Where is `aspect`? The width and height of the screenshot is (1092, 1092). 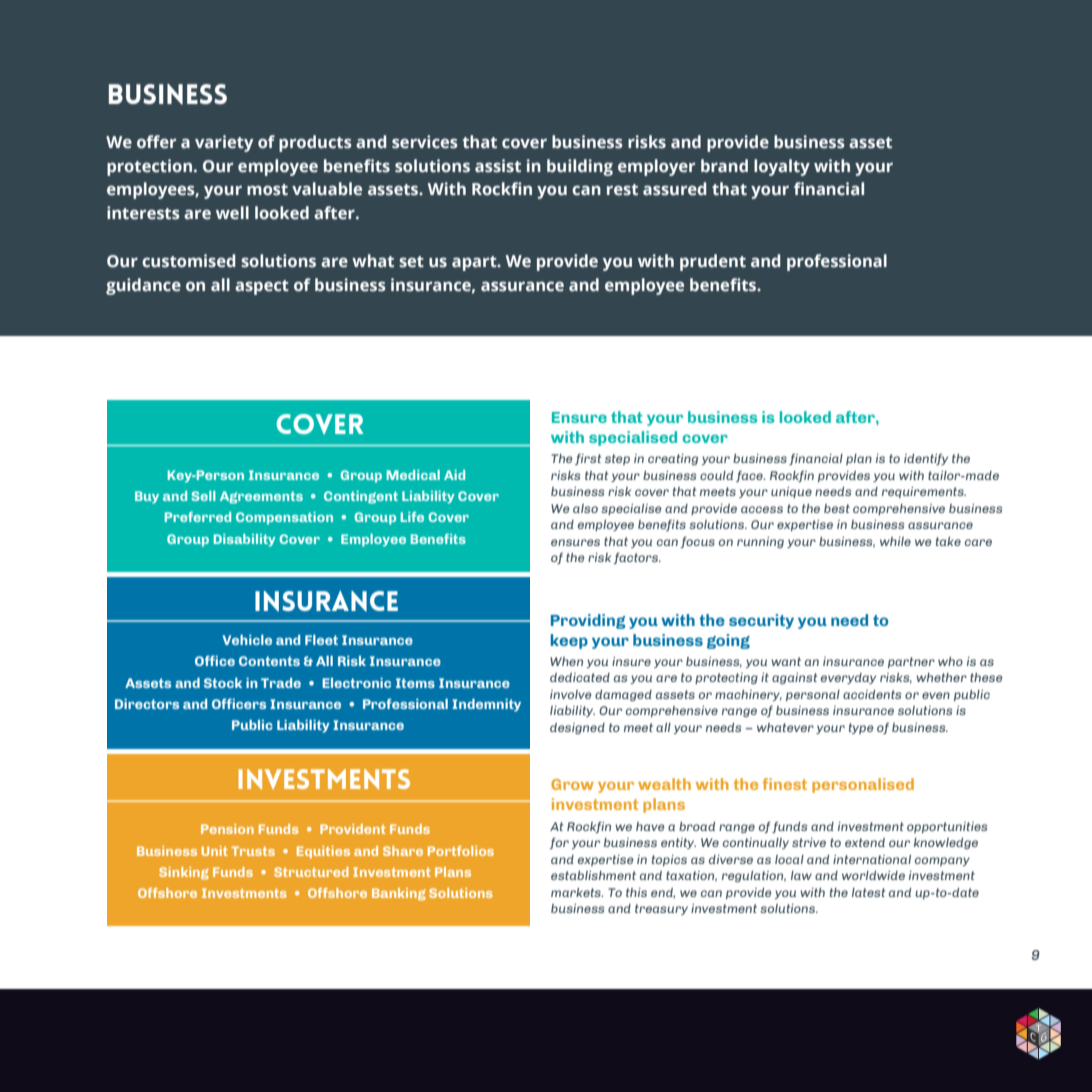 aspect is located at coordinates (262, 287).
